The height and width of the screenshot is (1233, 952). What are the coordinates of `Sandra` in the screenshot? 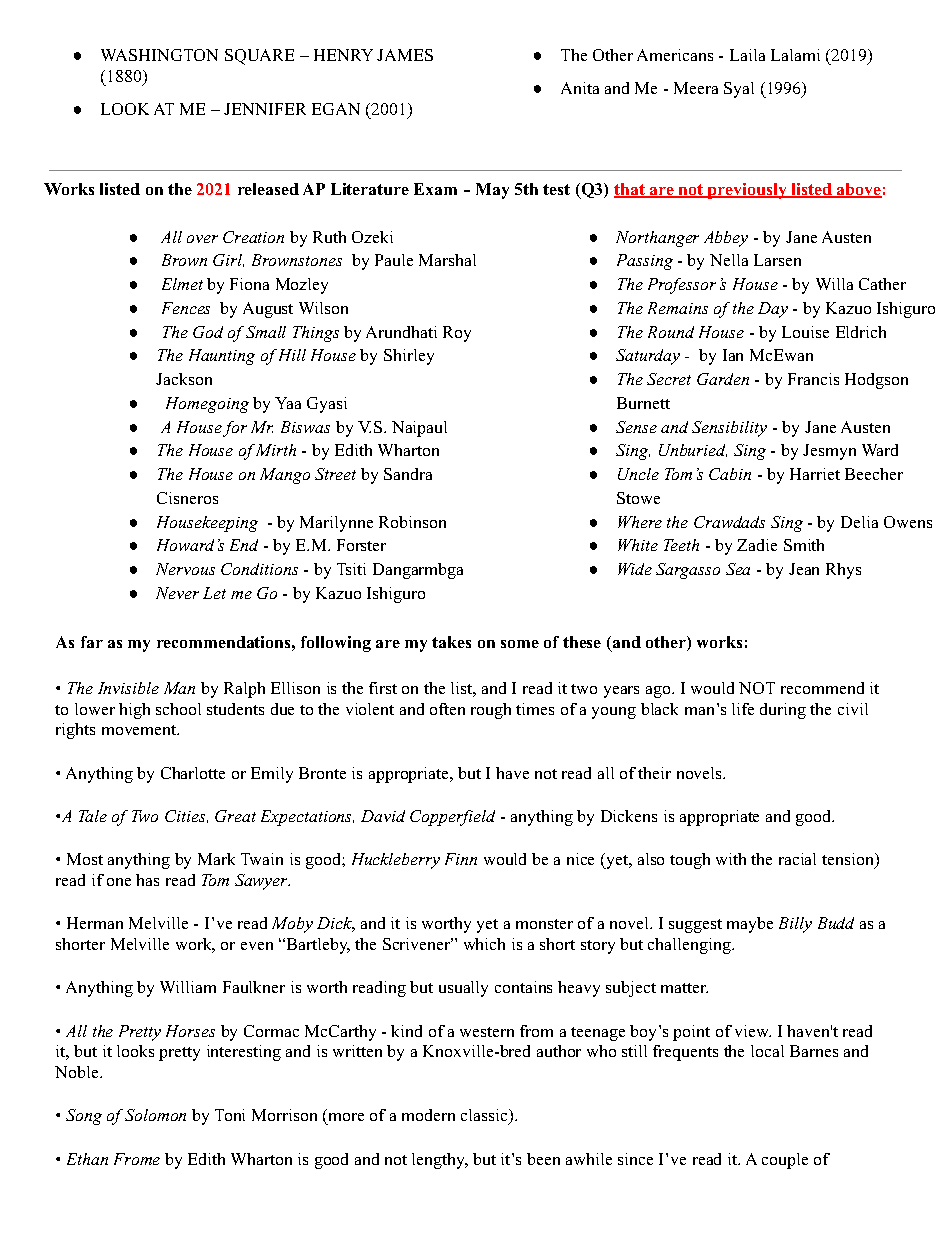 It's located at (408, 474).
